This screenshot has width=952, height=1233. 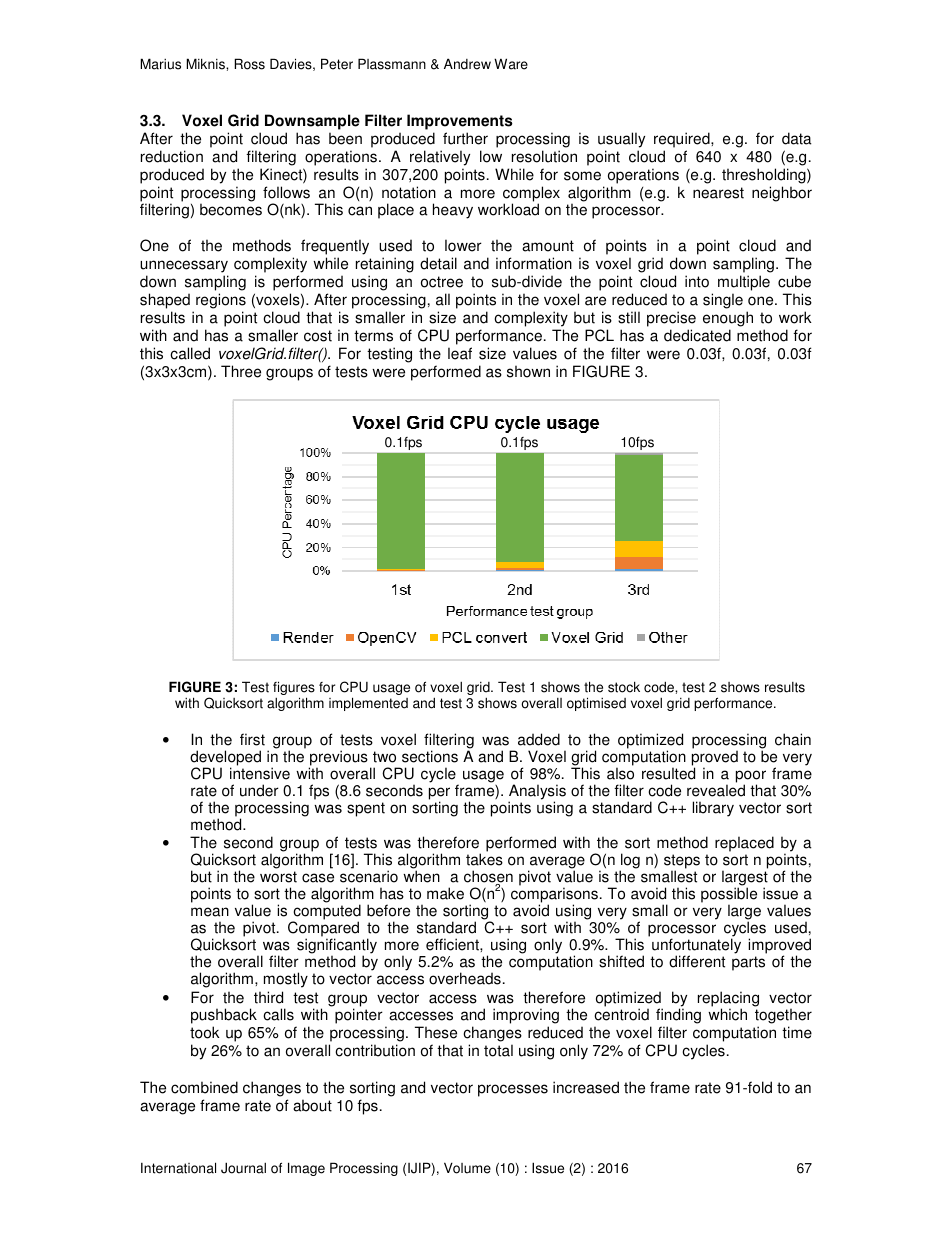 I want to click on which, so click(x=727, y=1014).
